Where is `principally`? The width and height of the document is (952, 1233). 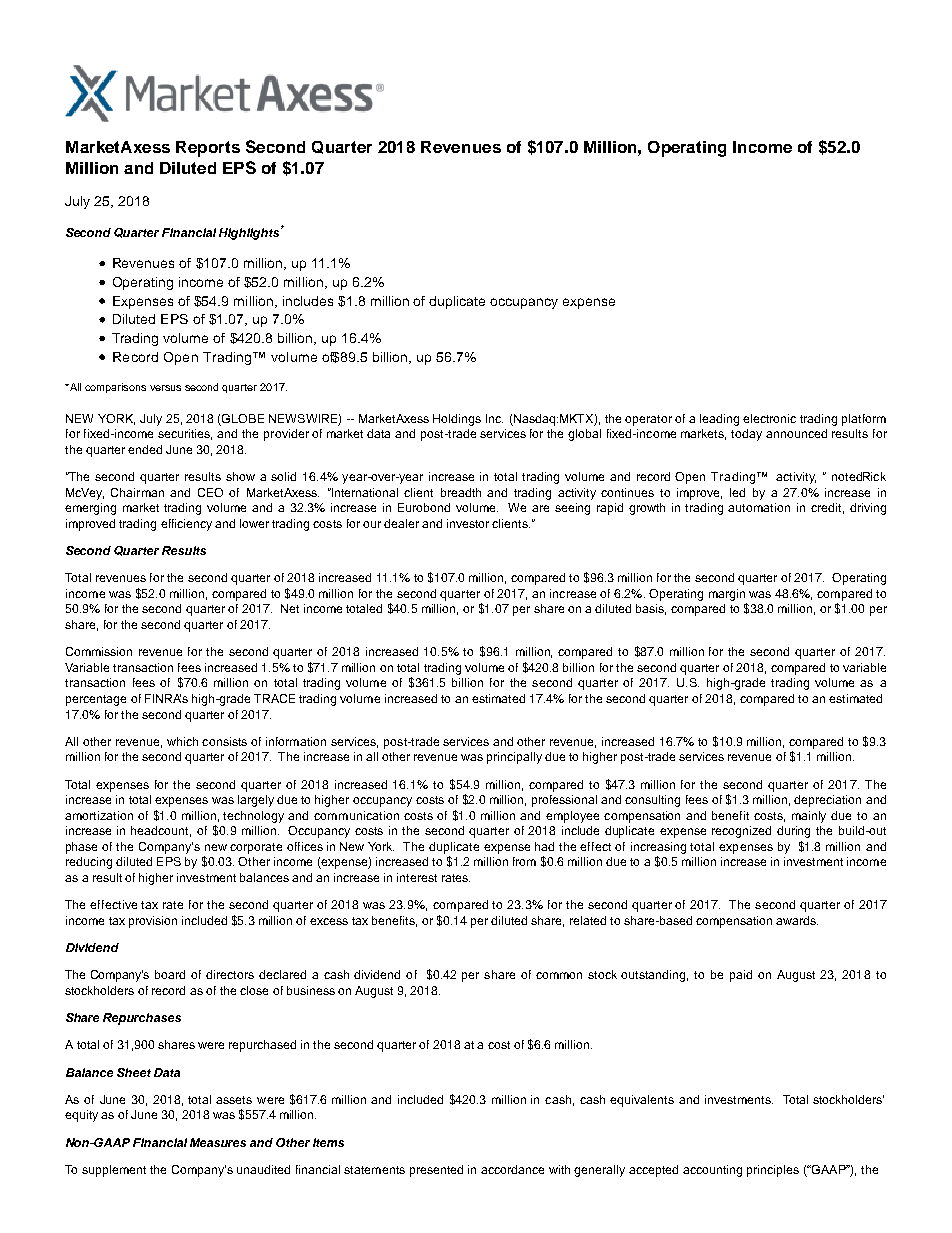
principally is located at coordinates (514, 758).
